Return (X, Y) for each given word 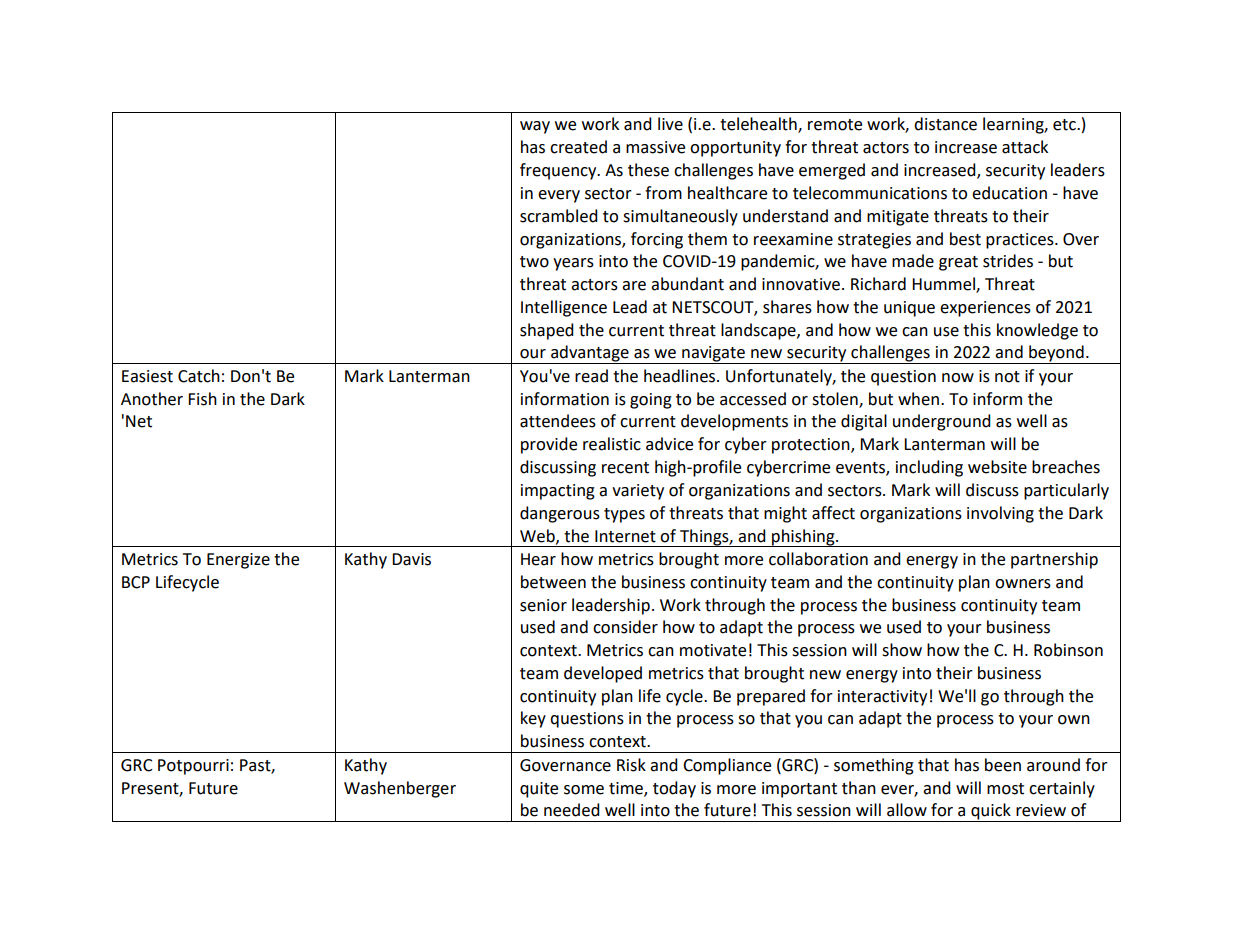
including (929, 468)
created (578, 147)
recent (625, 468)
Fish (202, 399)
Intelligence (564, 308)
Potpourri (193, 767)
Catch (199, 376)
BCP (136, 582)
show (902, 650)
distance (945, 124)
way (535, 127)
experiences (985, 309)
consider (625, 627)
